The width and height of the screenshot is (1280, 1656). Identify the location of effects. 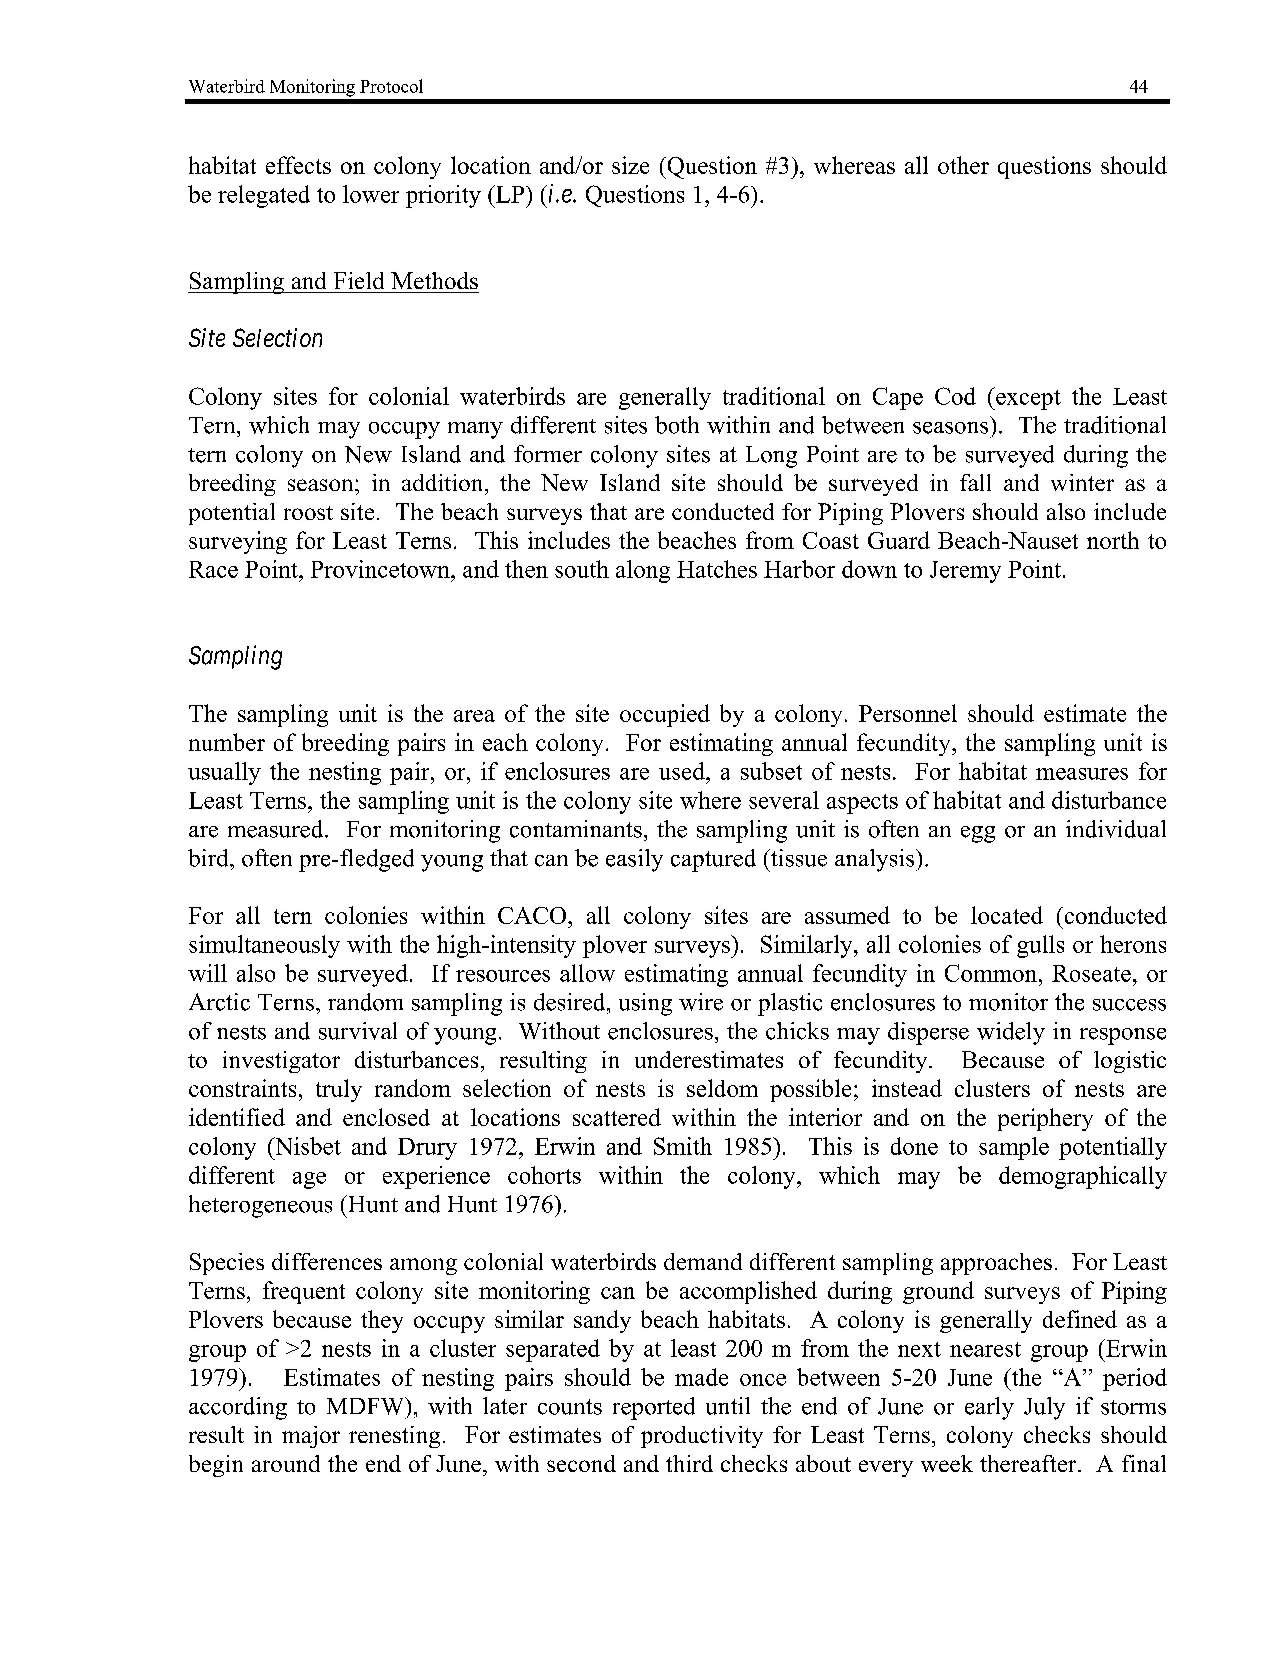
(298, 165).
